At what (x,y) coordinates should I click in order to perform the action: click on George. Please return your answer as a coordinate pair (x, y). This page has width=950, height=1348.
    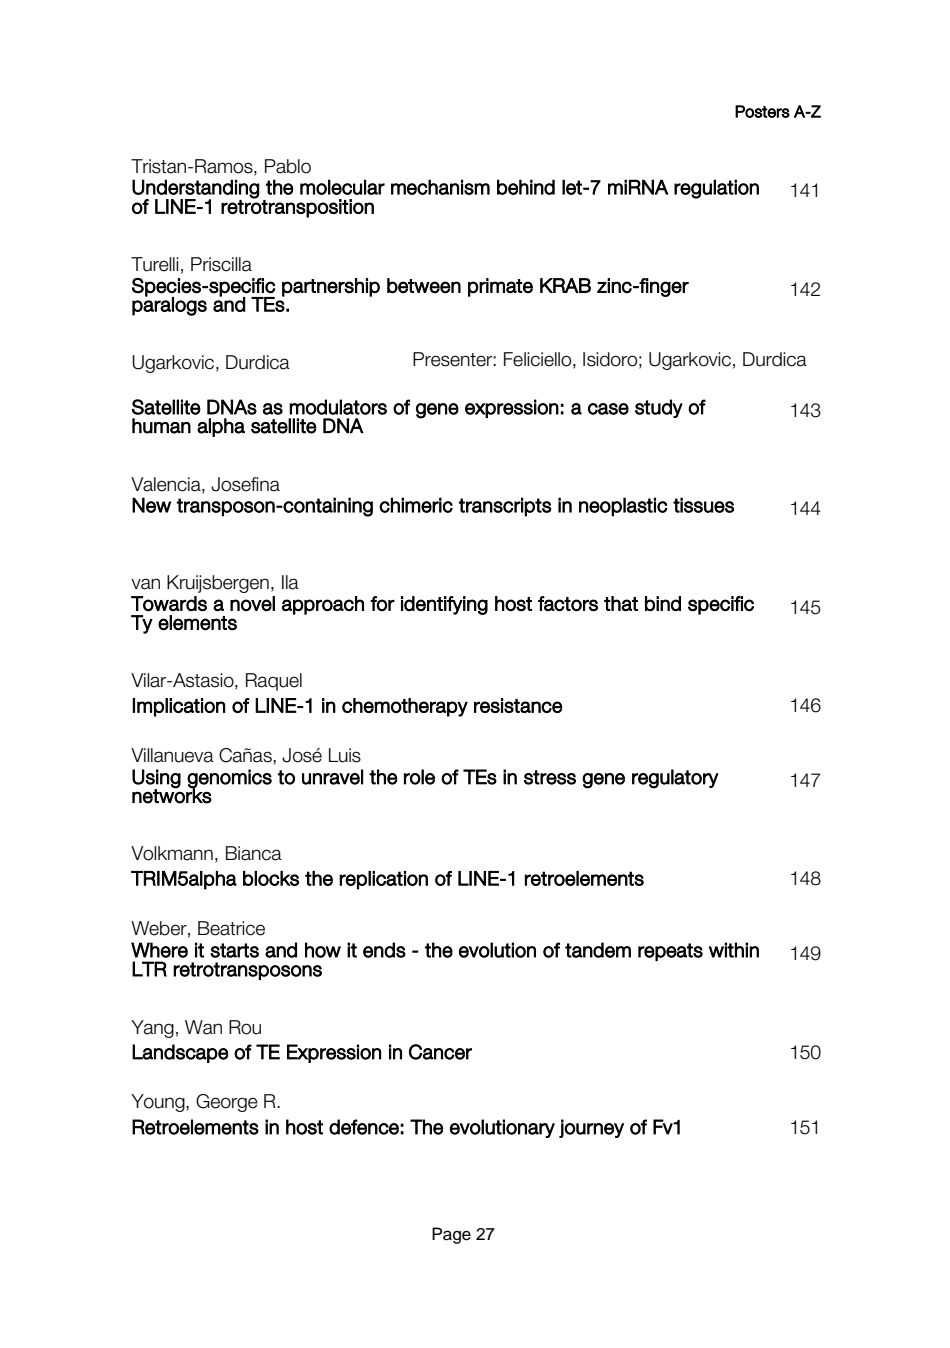
    Looking at the image, I should click on (227, 1103).
